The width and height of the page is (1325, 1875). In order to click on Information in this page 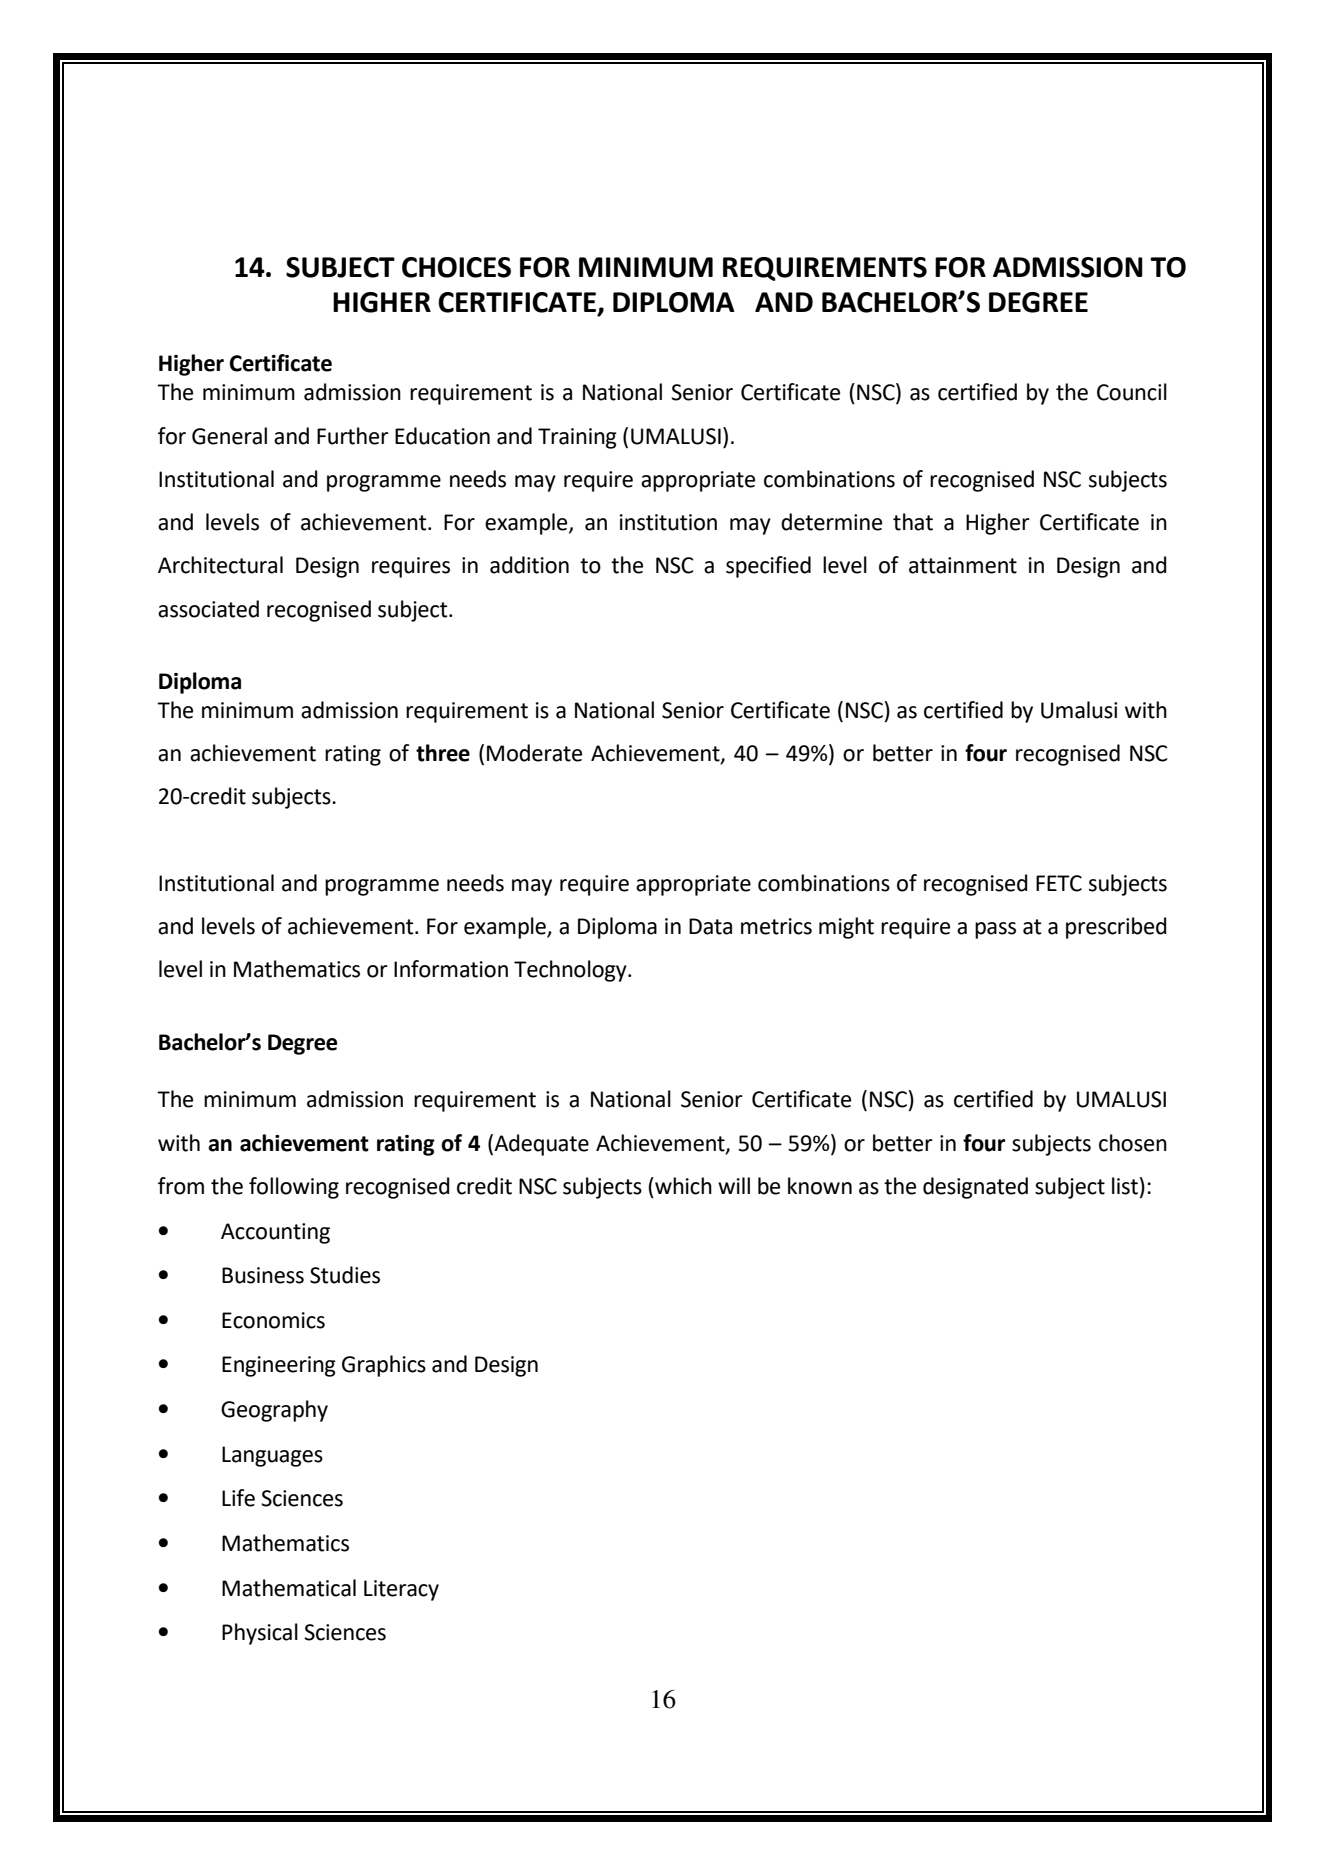, I will do `click(451, 969)`.
